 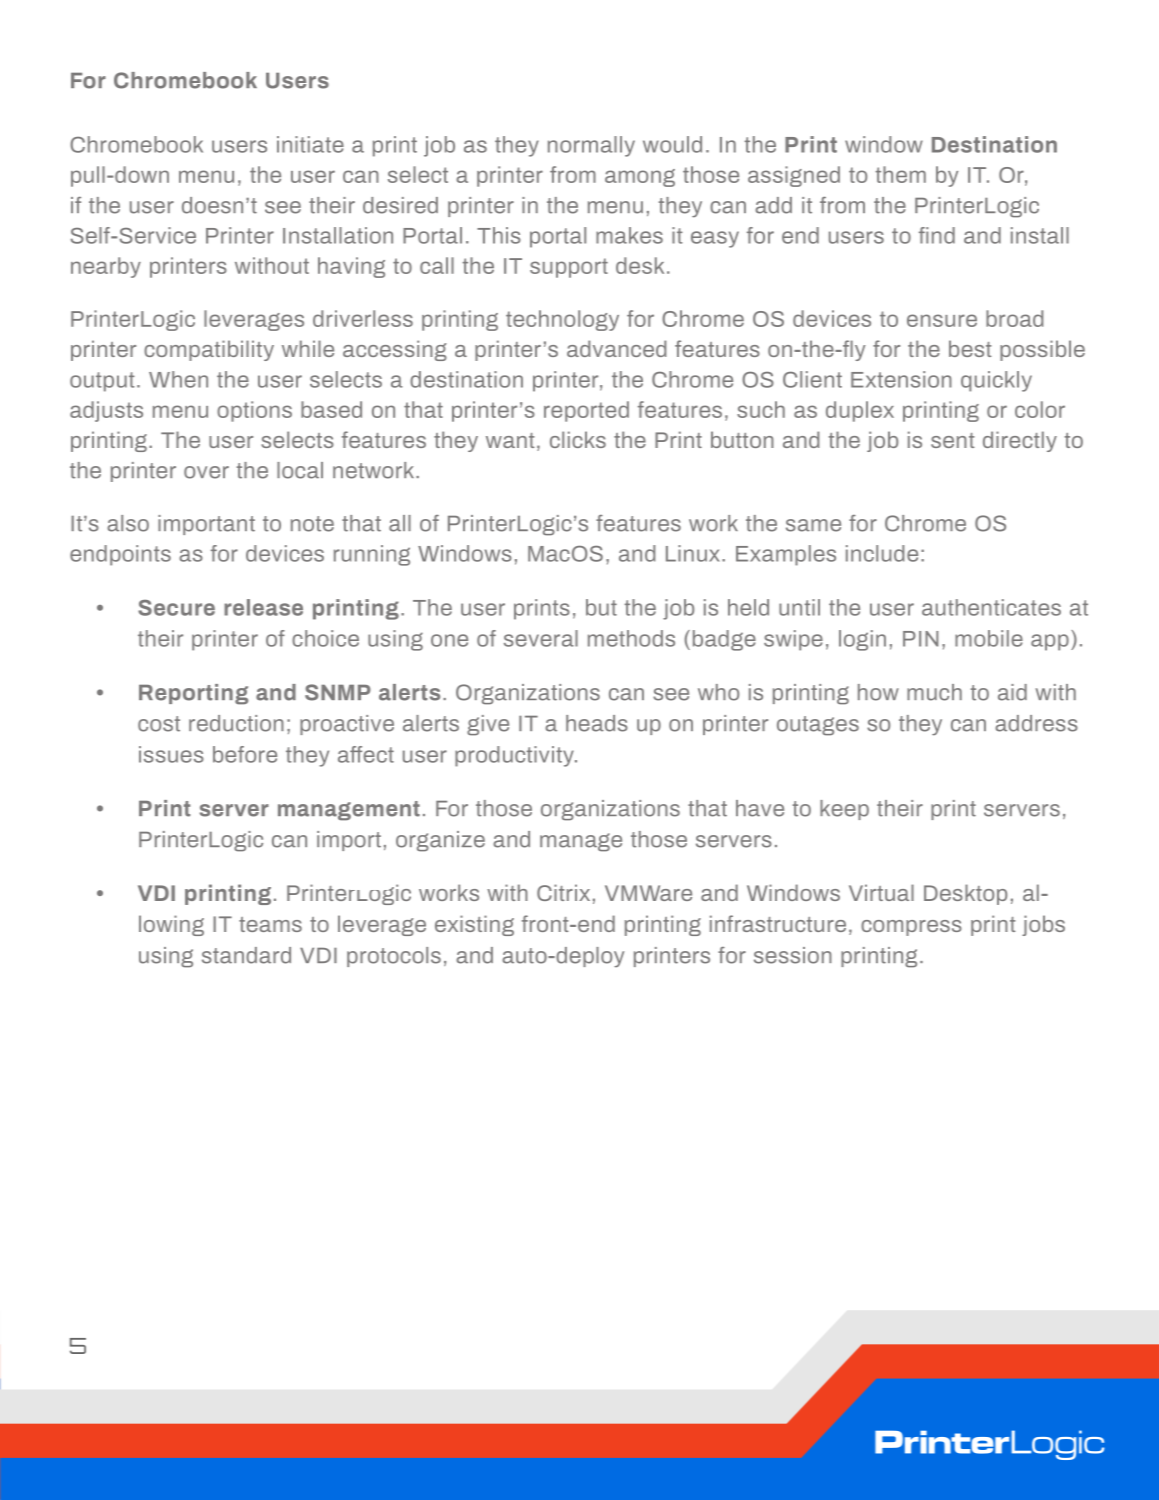 I want to click on endpoints, so click(x=120, y=555).
